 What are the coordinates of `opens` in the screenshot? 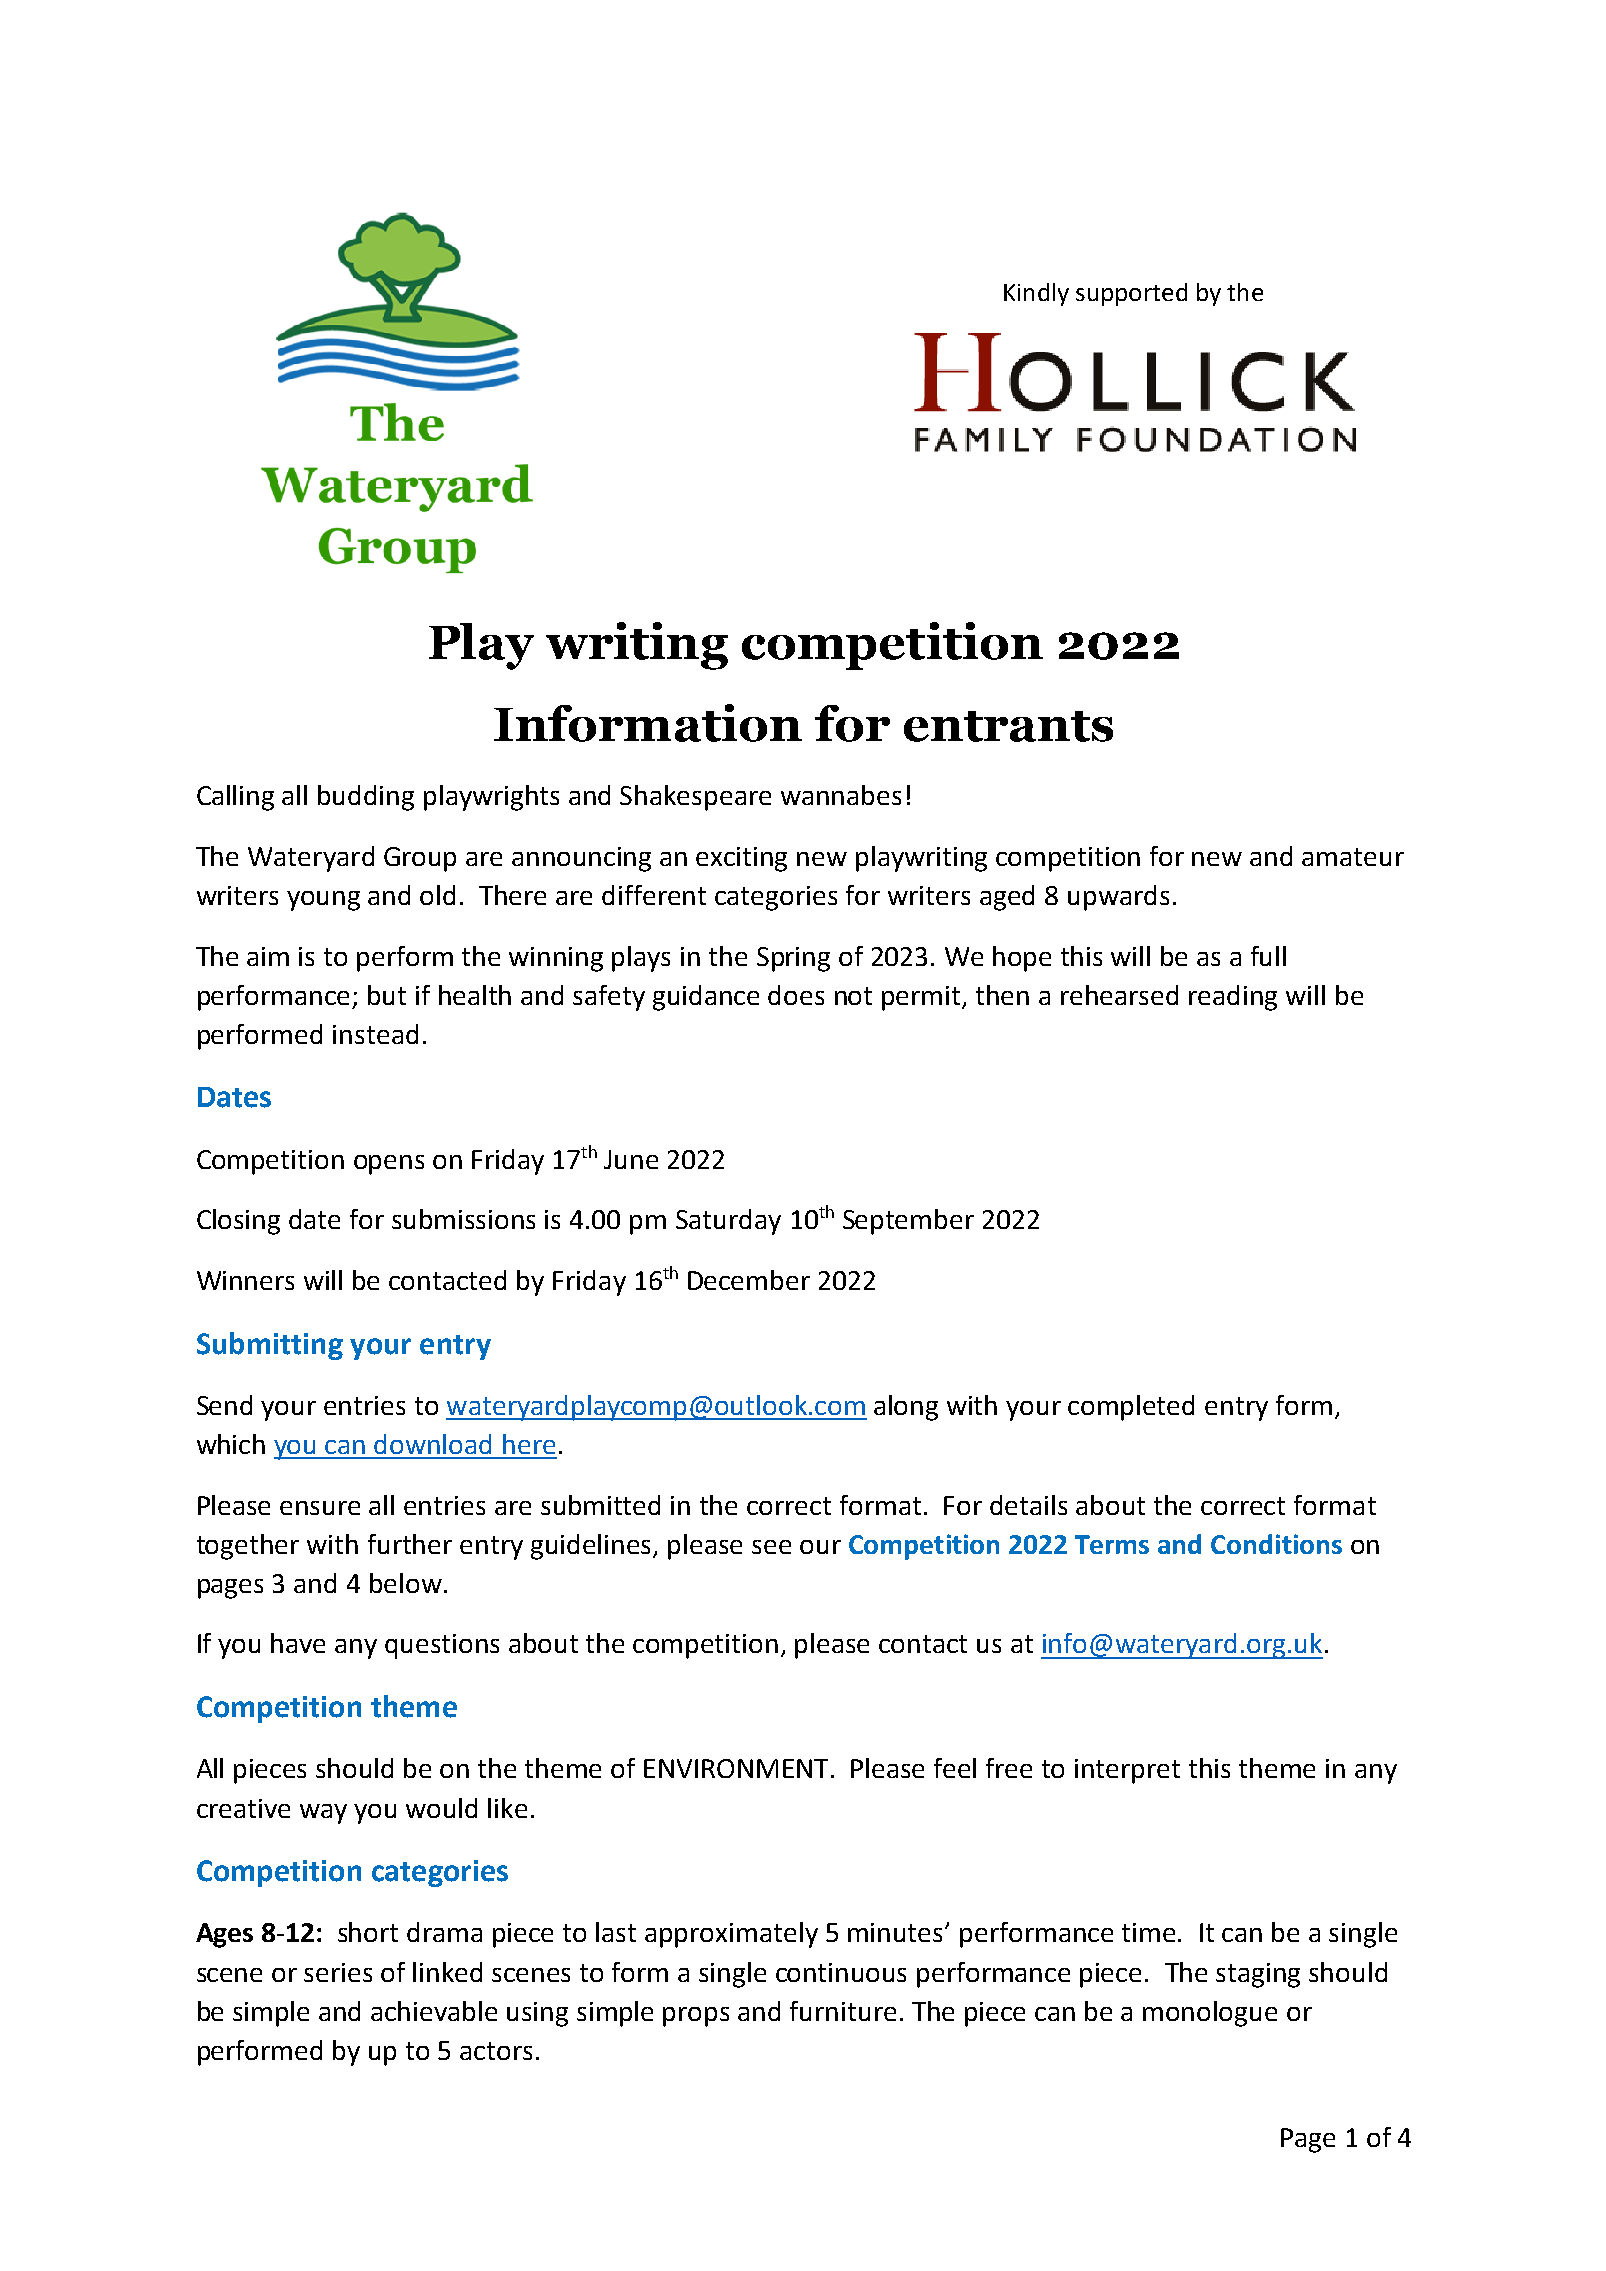 It's located at (389, 1165).
